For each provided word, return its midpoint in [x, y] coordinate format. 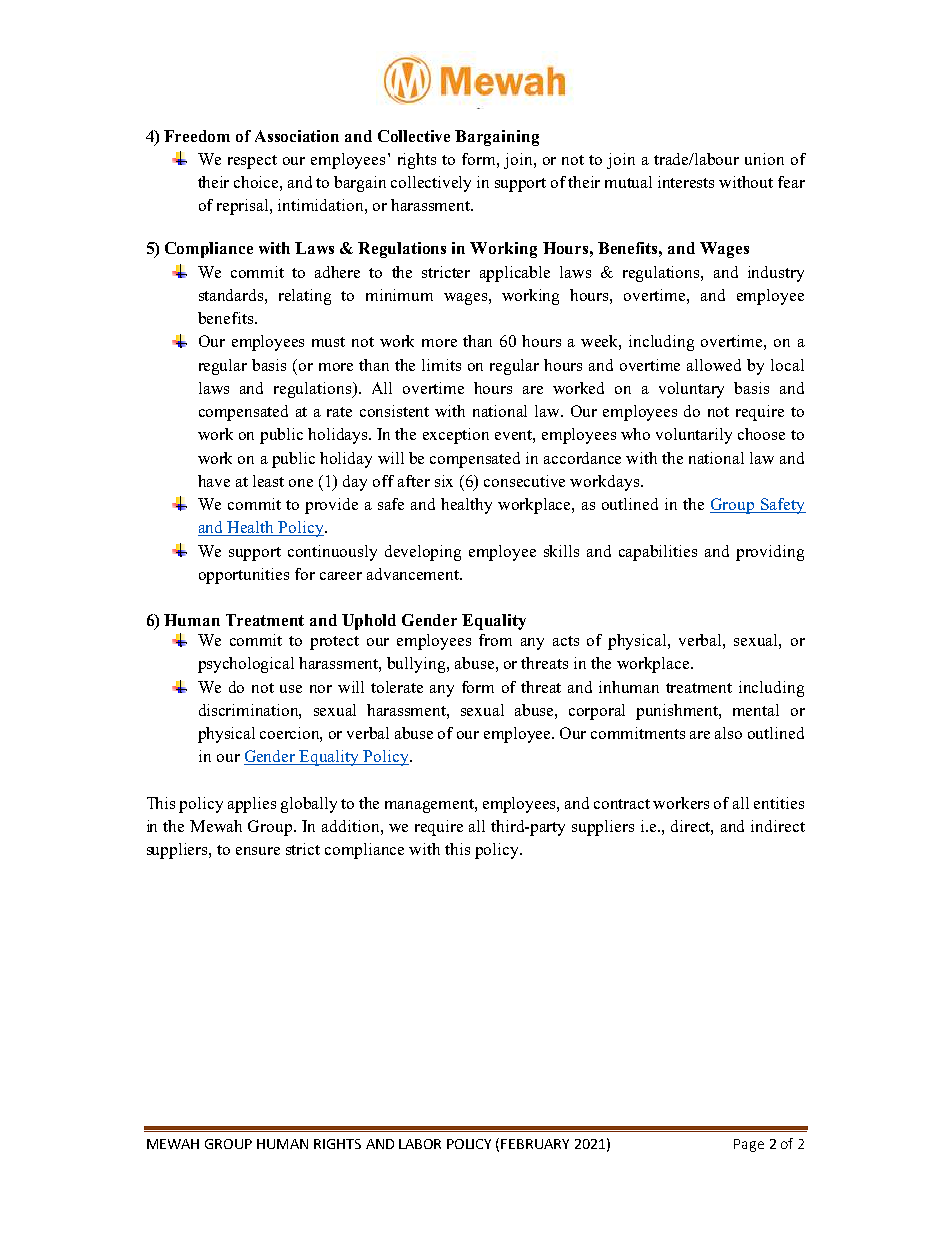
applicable [515, 274]
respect [252, 162]
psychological [246, 665]
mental [756, 710]
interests [686, 182]
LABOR [420, 1144]
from [495, 640]
